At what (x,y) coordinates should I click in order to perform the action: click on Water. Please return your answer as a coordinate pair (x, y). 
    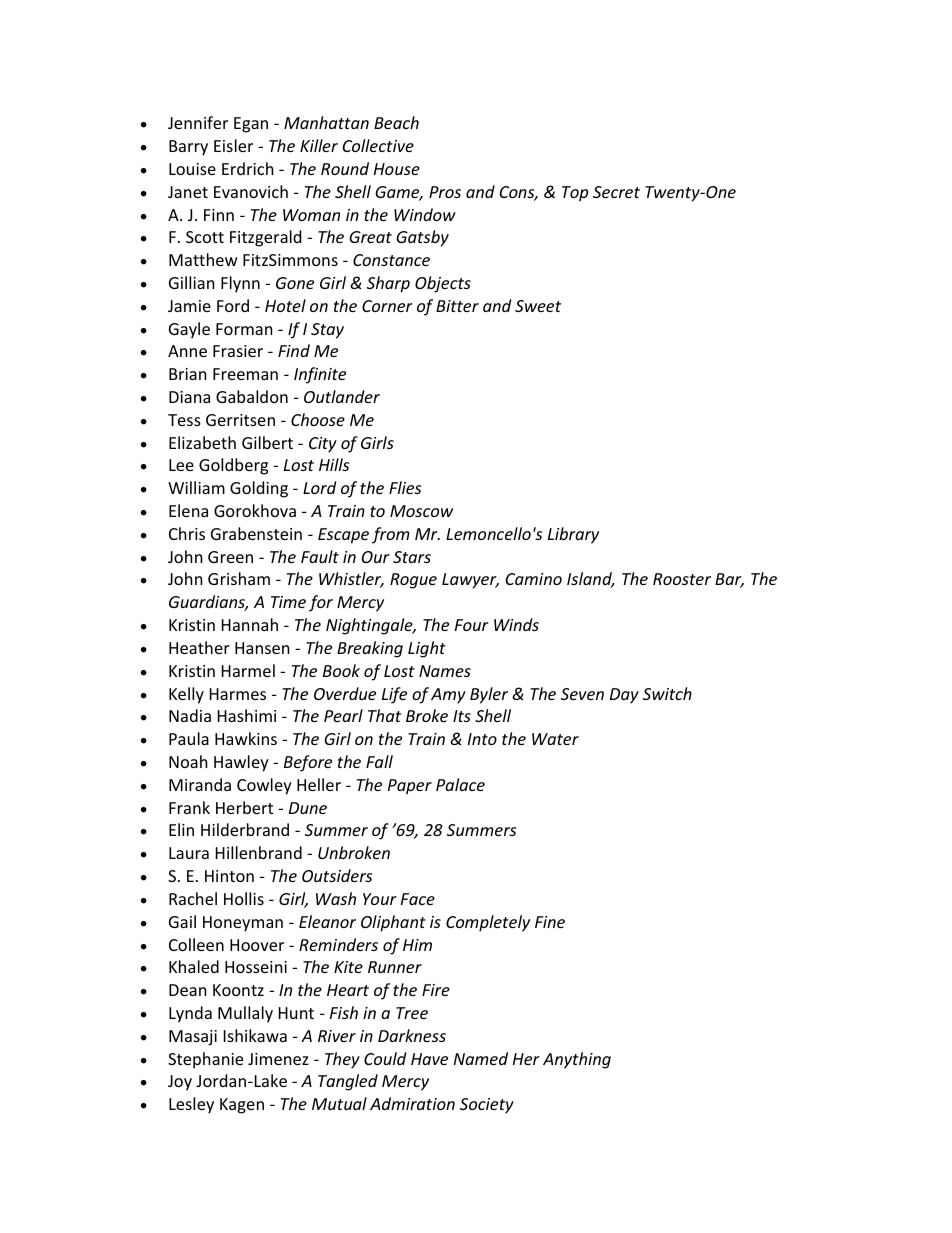
    Looking at the image, I should click on (555, 739).
